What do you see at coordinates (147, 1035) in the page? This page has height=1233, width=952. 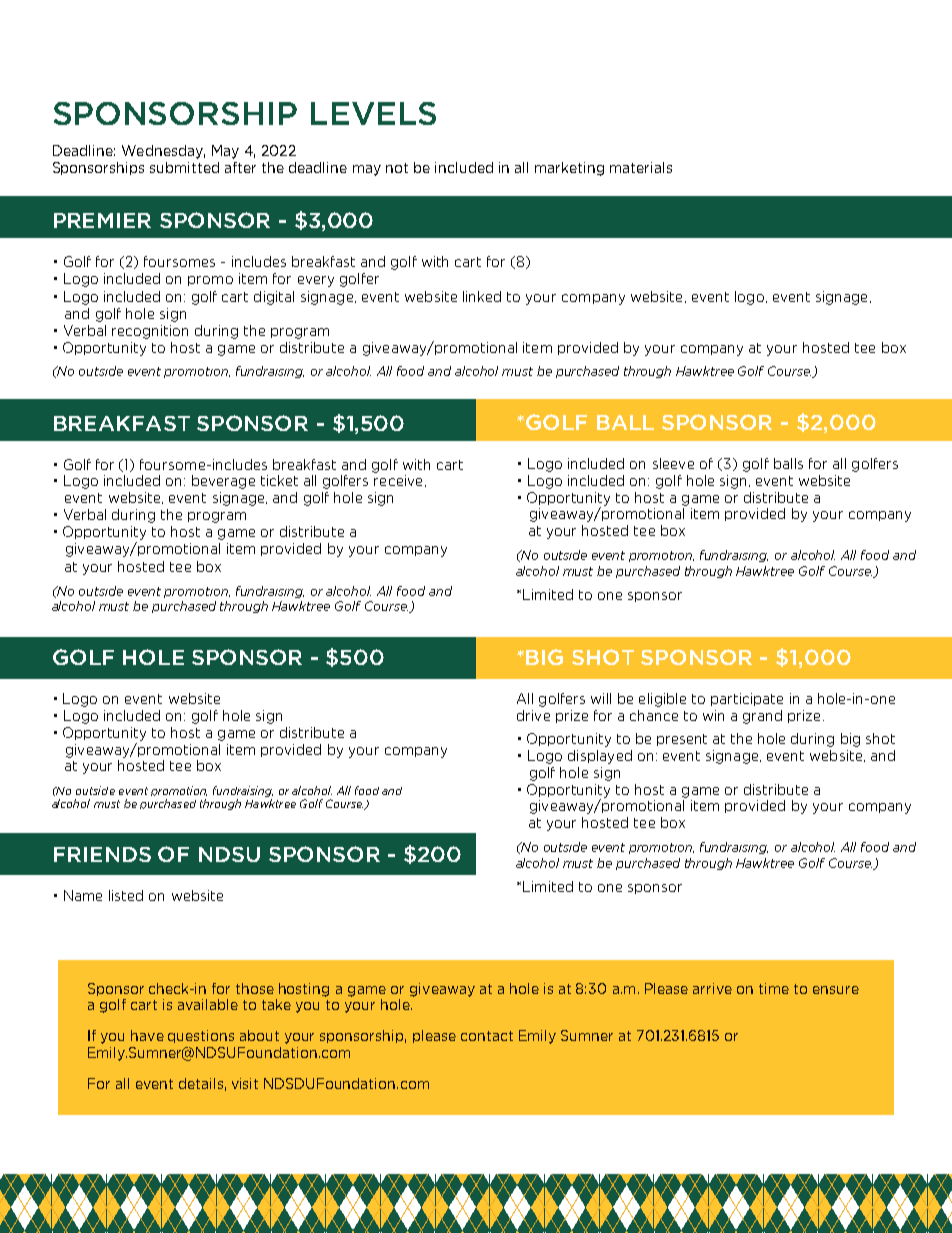 I see `have` at bounding box center [147, 1035].
